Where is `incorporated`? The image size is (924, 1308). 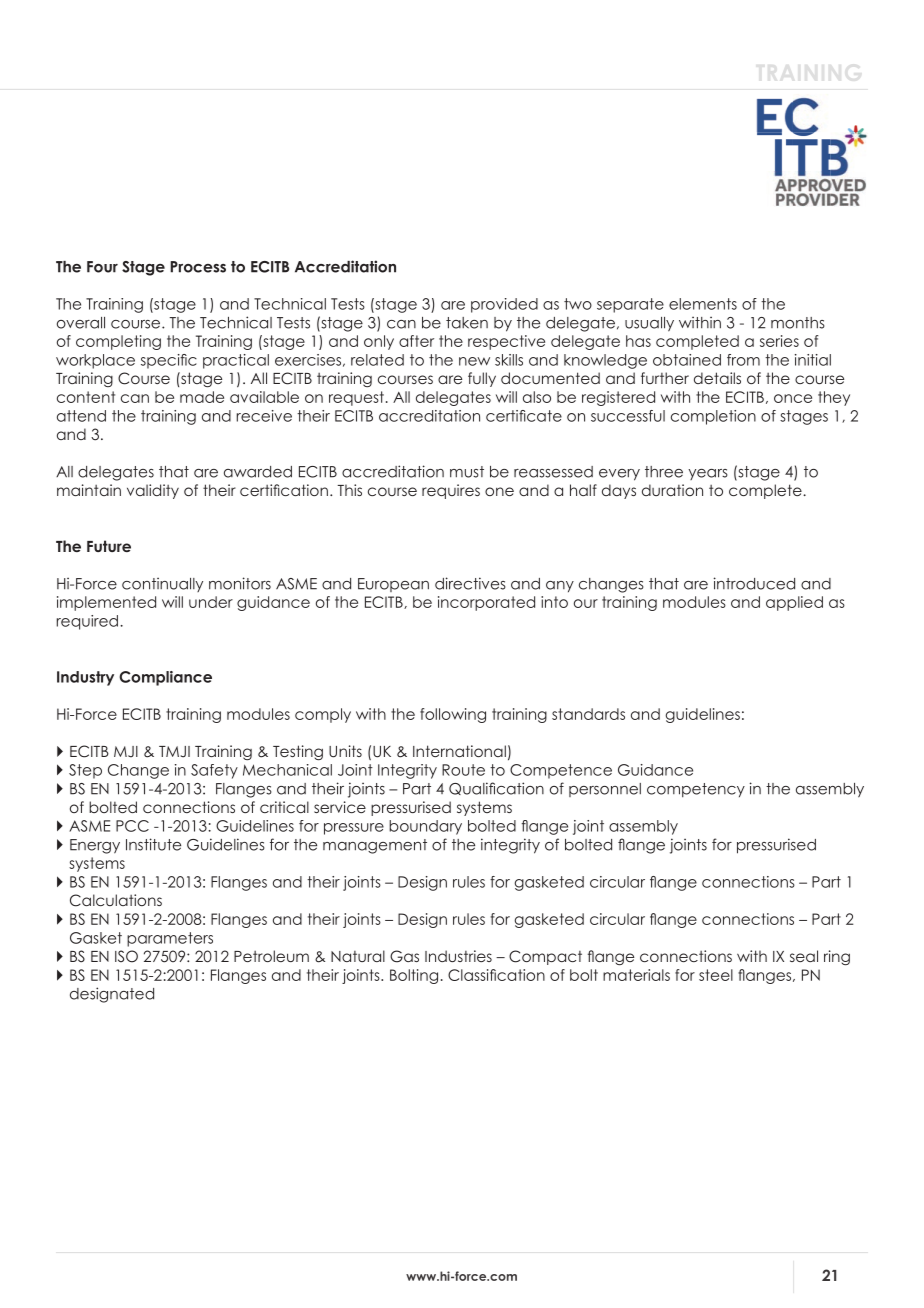
incorporated is located at coordinates (486, 603).
